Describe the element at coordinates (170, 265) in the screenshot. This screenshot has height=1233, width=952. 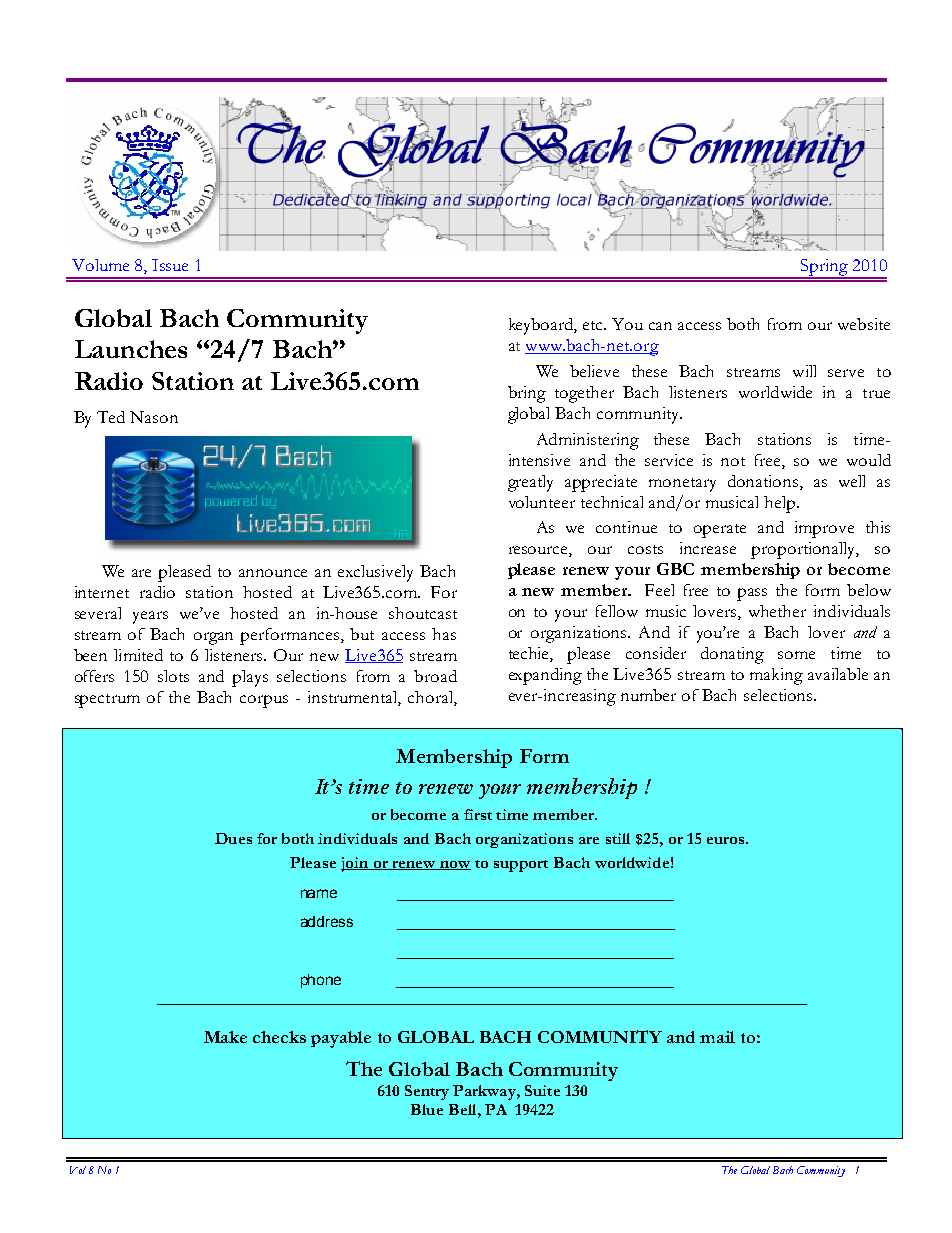
I see `Issue` at that location.
